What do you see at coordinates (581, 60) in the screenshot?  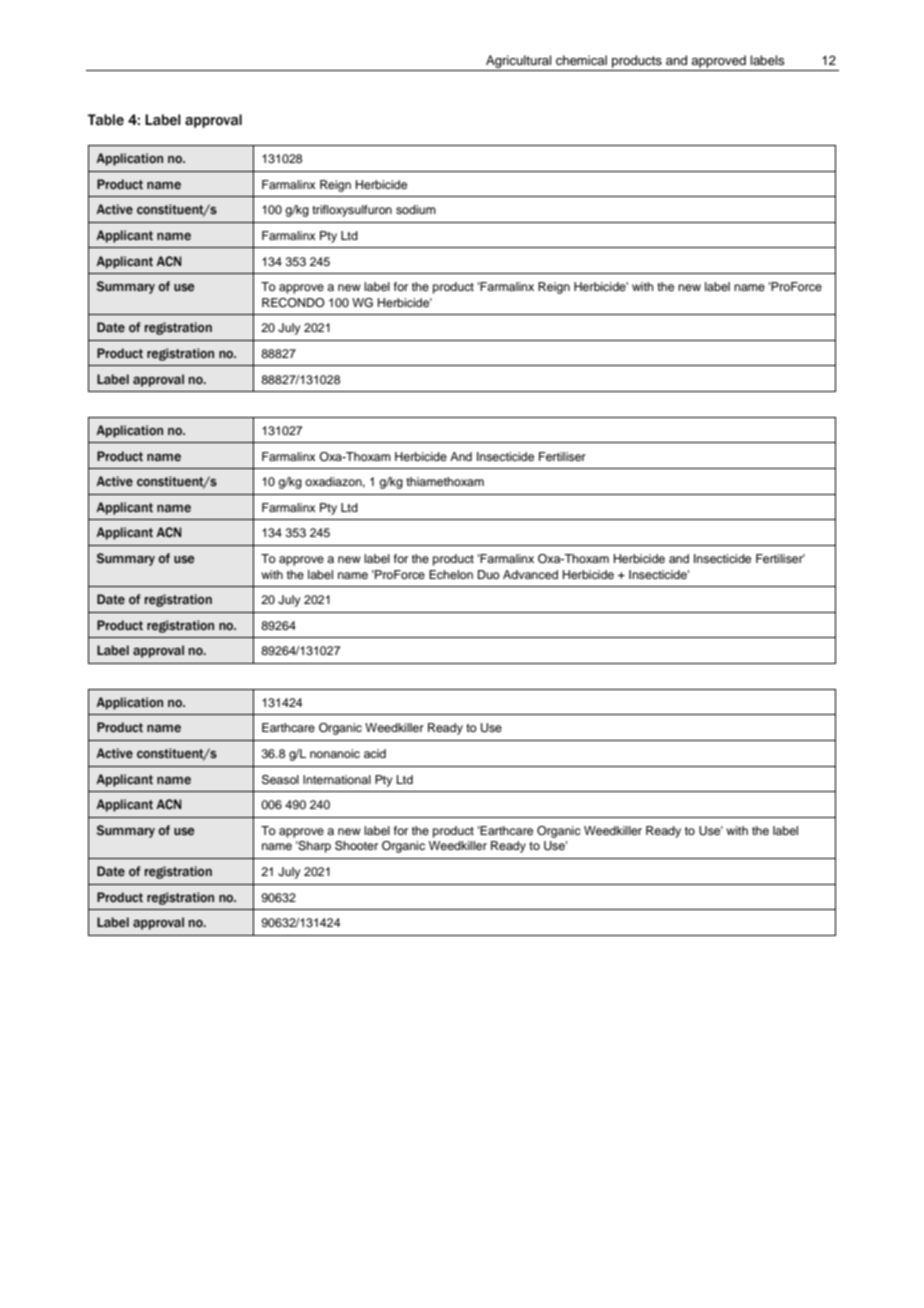 I see `chemical` at bounding box center [581, 60].
